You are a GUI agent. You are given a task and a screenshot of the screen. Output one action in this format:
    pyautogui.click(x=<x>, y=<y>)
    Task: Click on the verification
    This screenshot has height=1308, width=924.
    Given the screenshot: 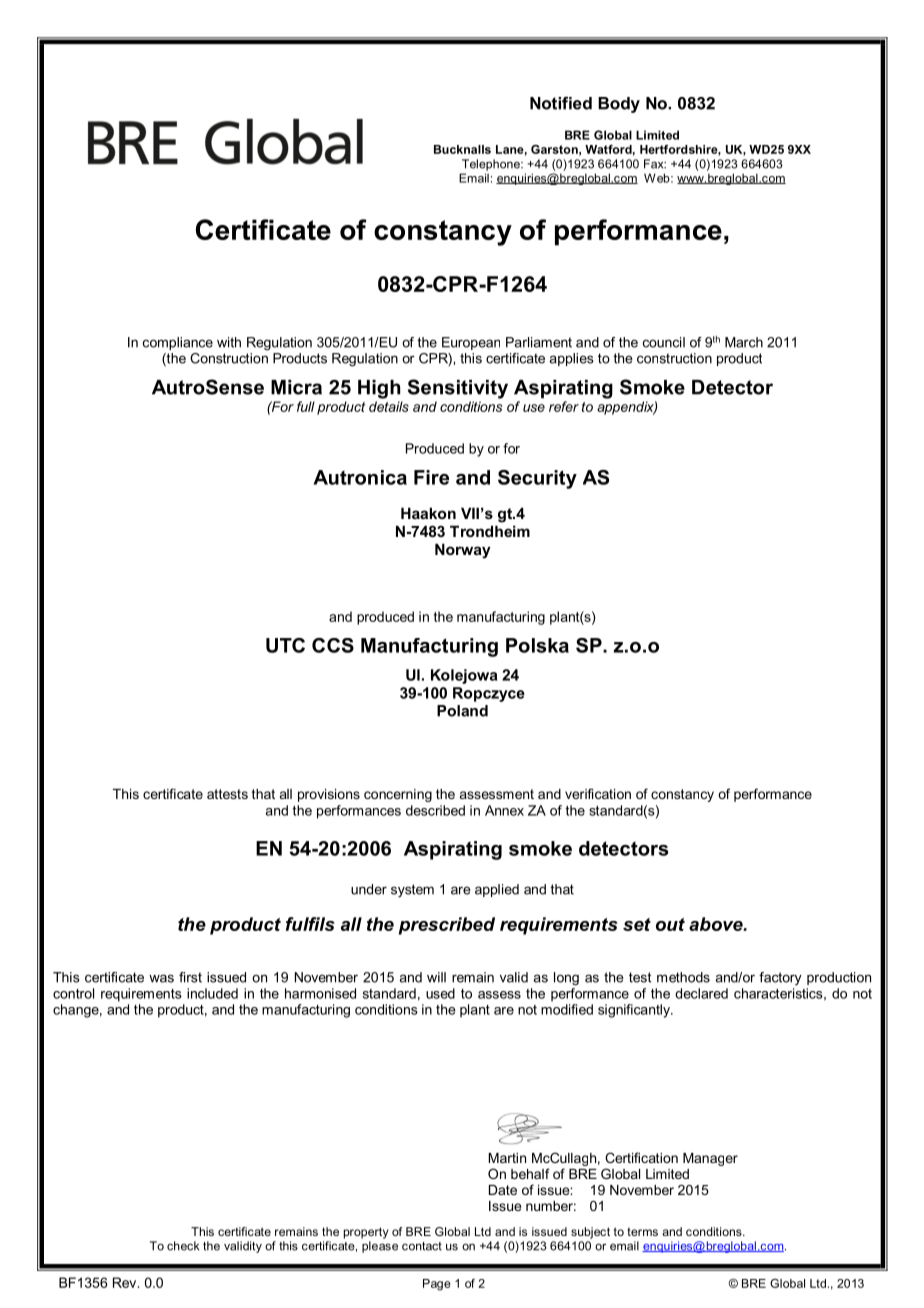 What is the action you would take?
    pyautogui.click(x=598, y=793)
